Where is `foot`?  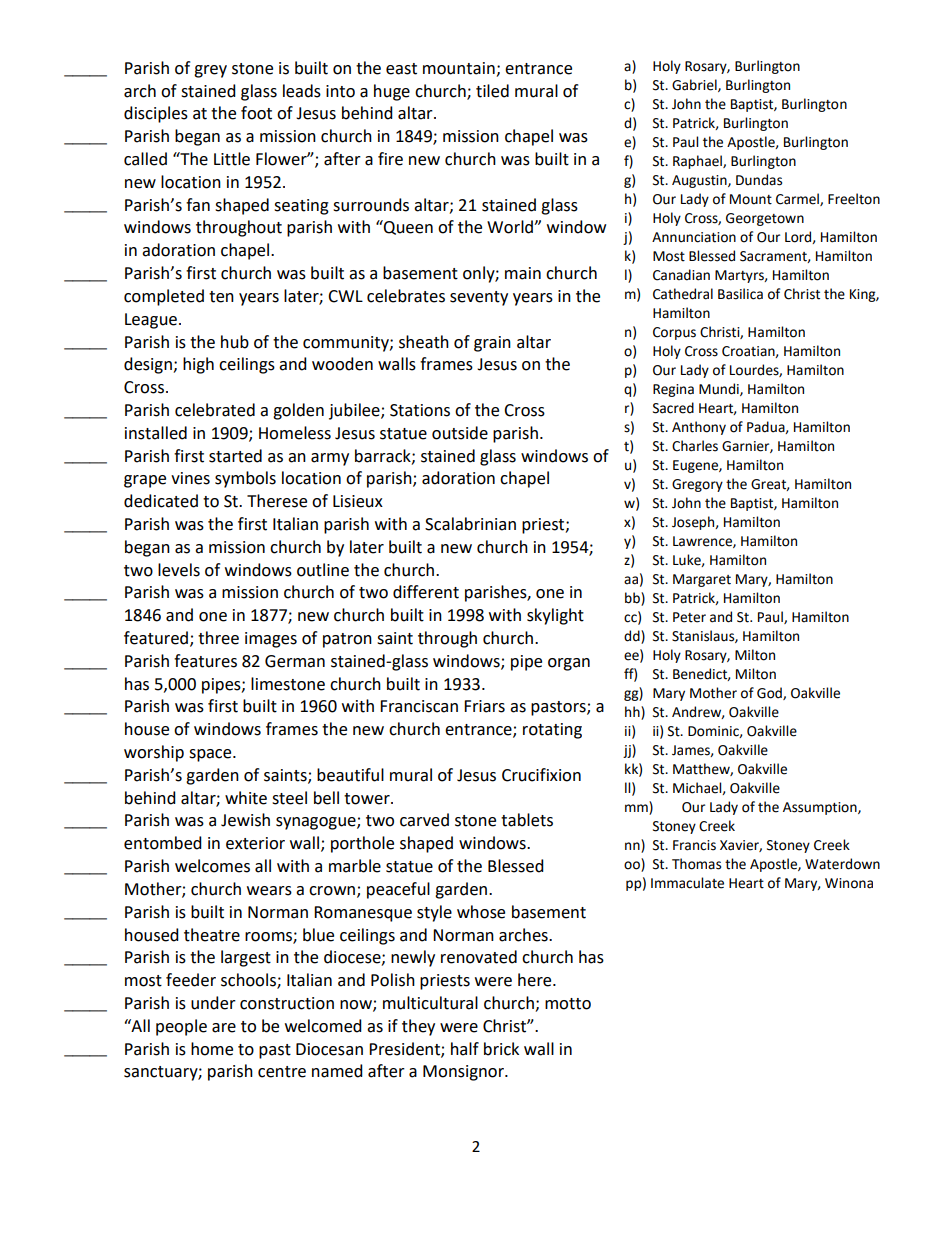 foot is located at coordinates (256, 113).
